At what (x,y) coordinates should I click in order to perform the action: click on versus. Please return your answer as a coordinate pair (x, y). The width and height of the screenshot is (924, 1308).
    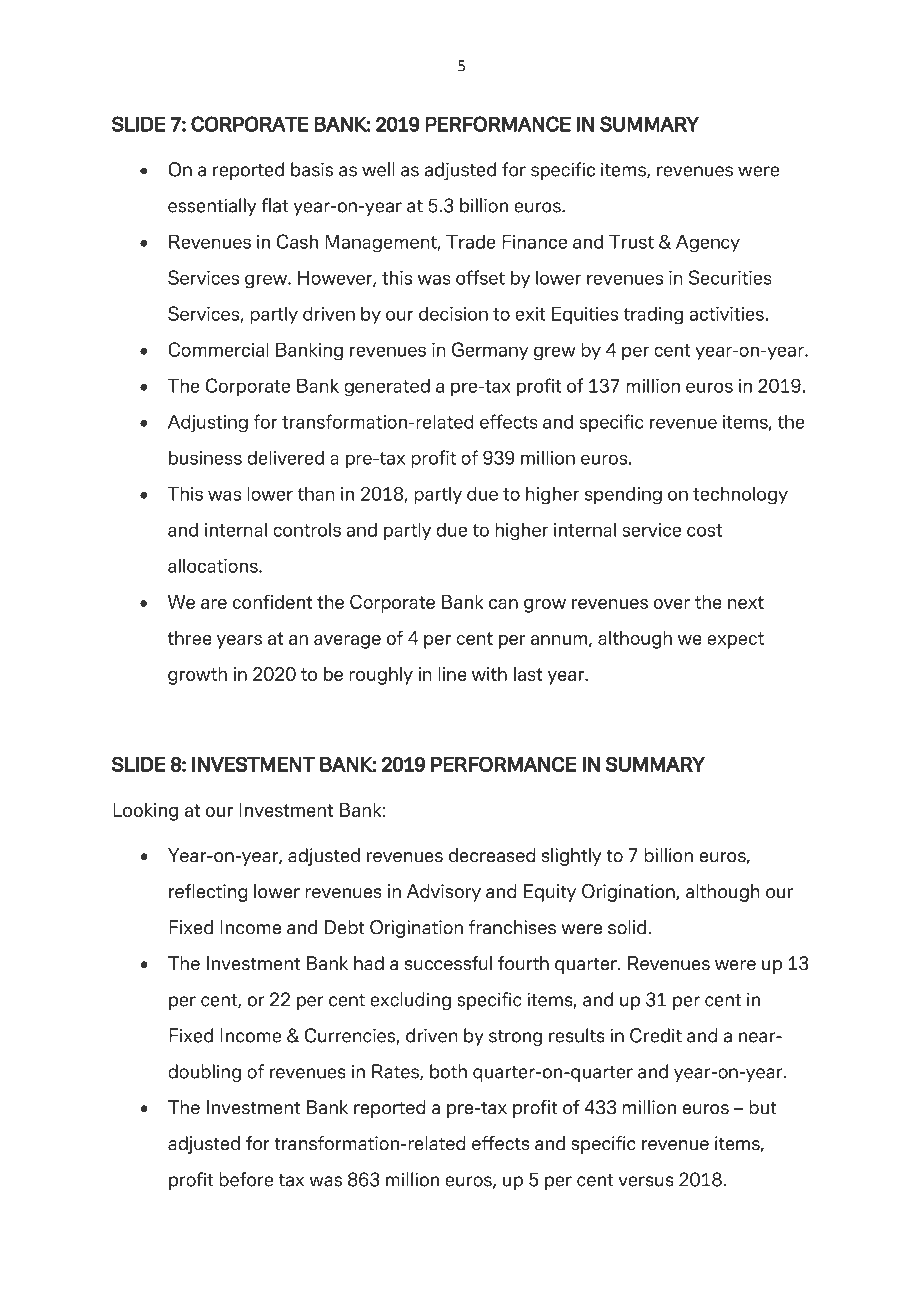
    Looking at the image, I should click on (646, 1181).
